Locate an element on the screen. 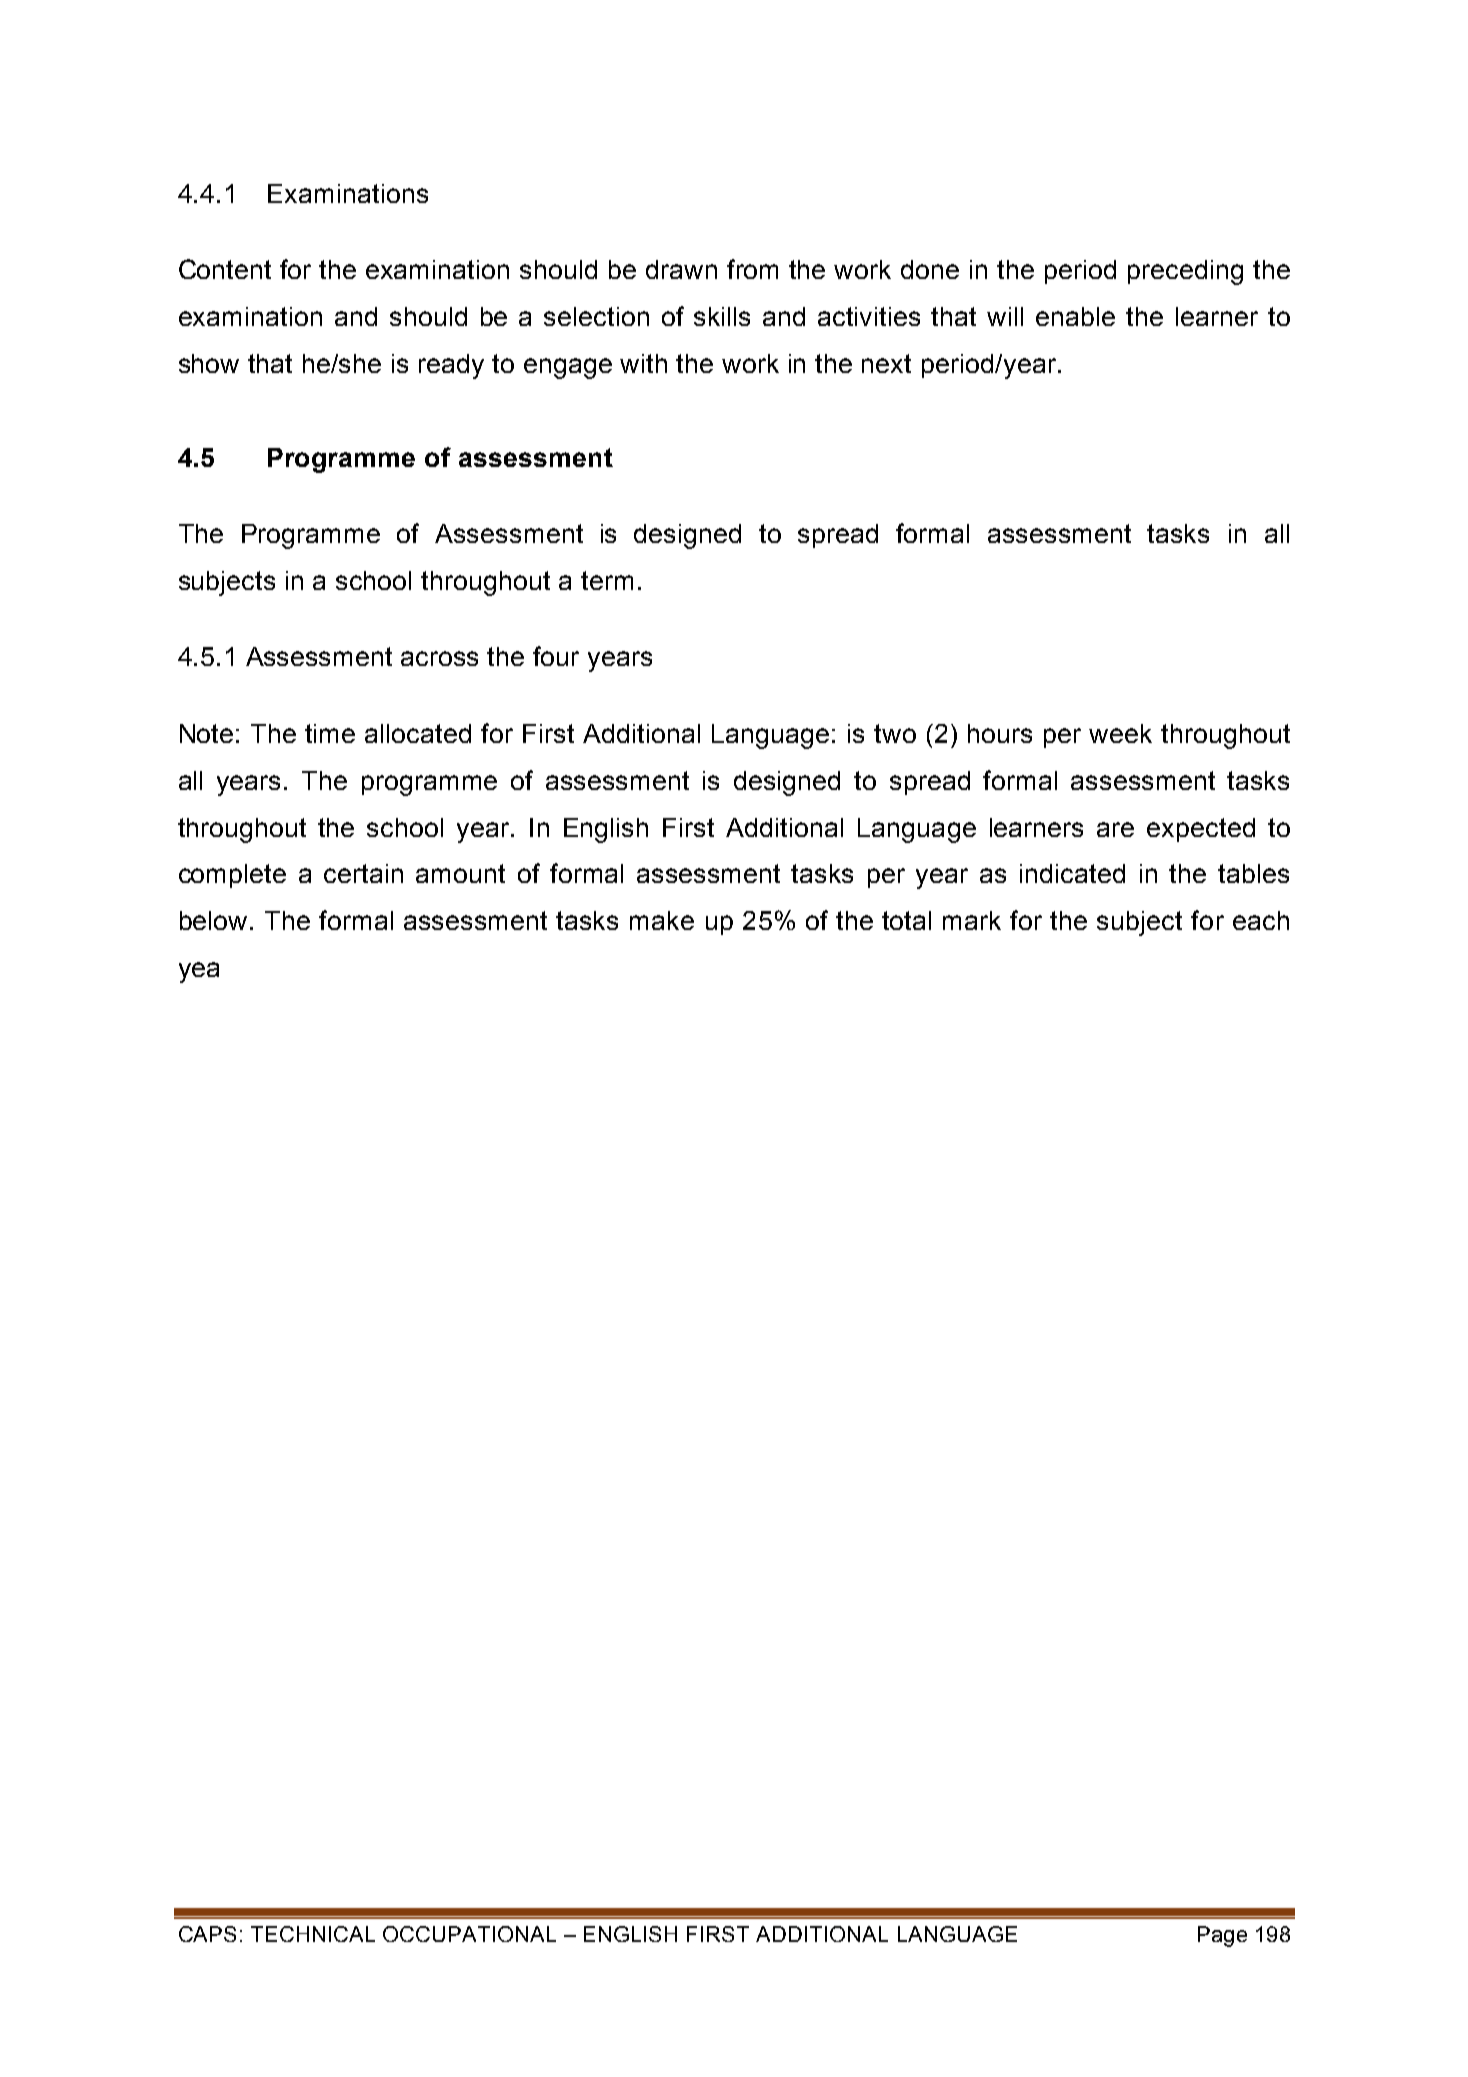 The image size is (1468, 2077). below is located at coordinates (213, 920).
